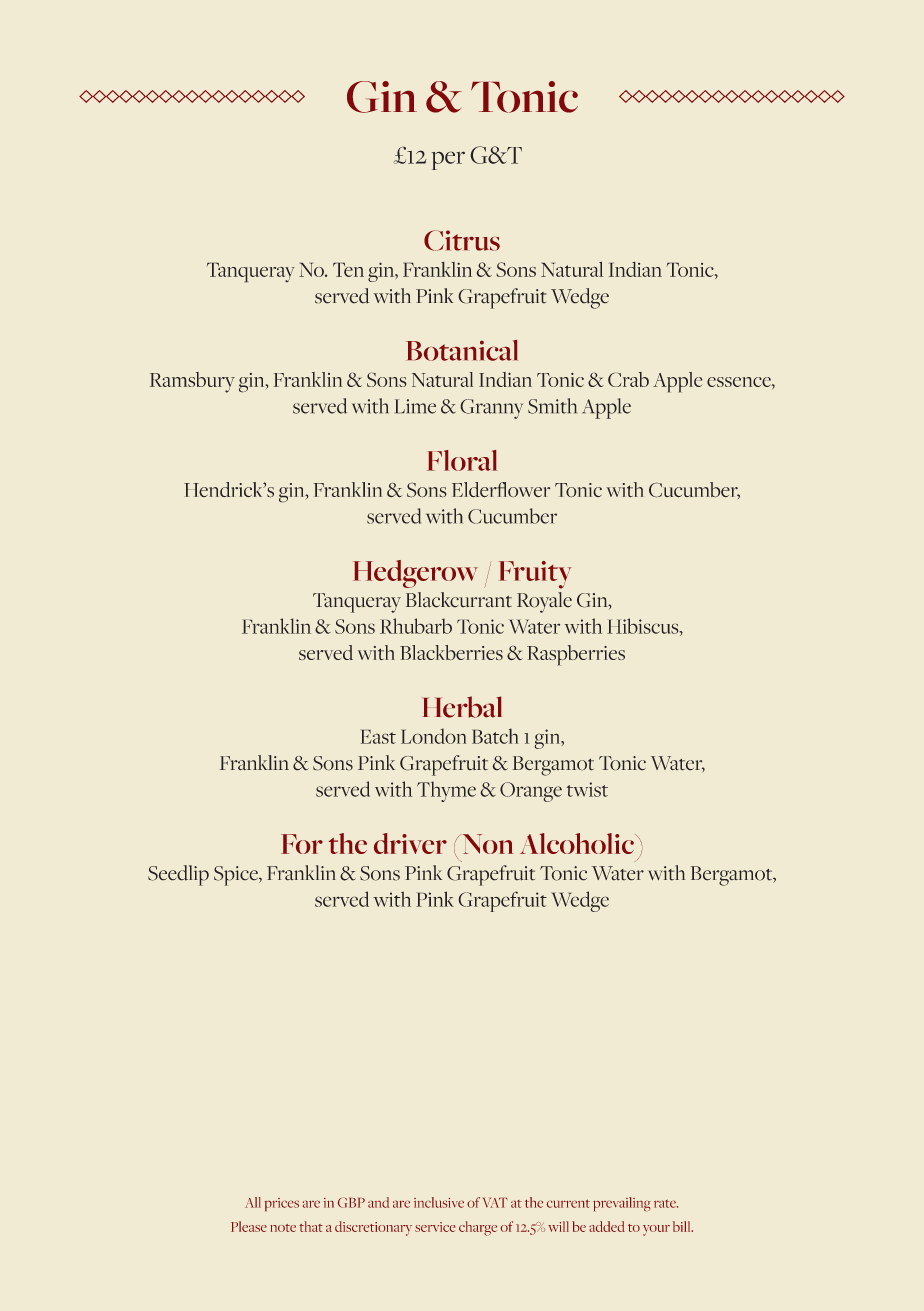 The height and width of the screenshot is (1311, 924). What do you see at coordinates (628, 379) in the screenshot?
I see `Crab` at bounding box center [628, 379].
